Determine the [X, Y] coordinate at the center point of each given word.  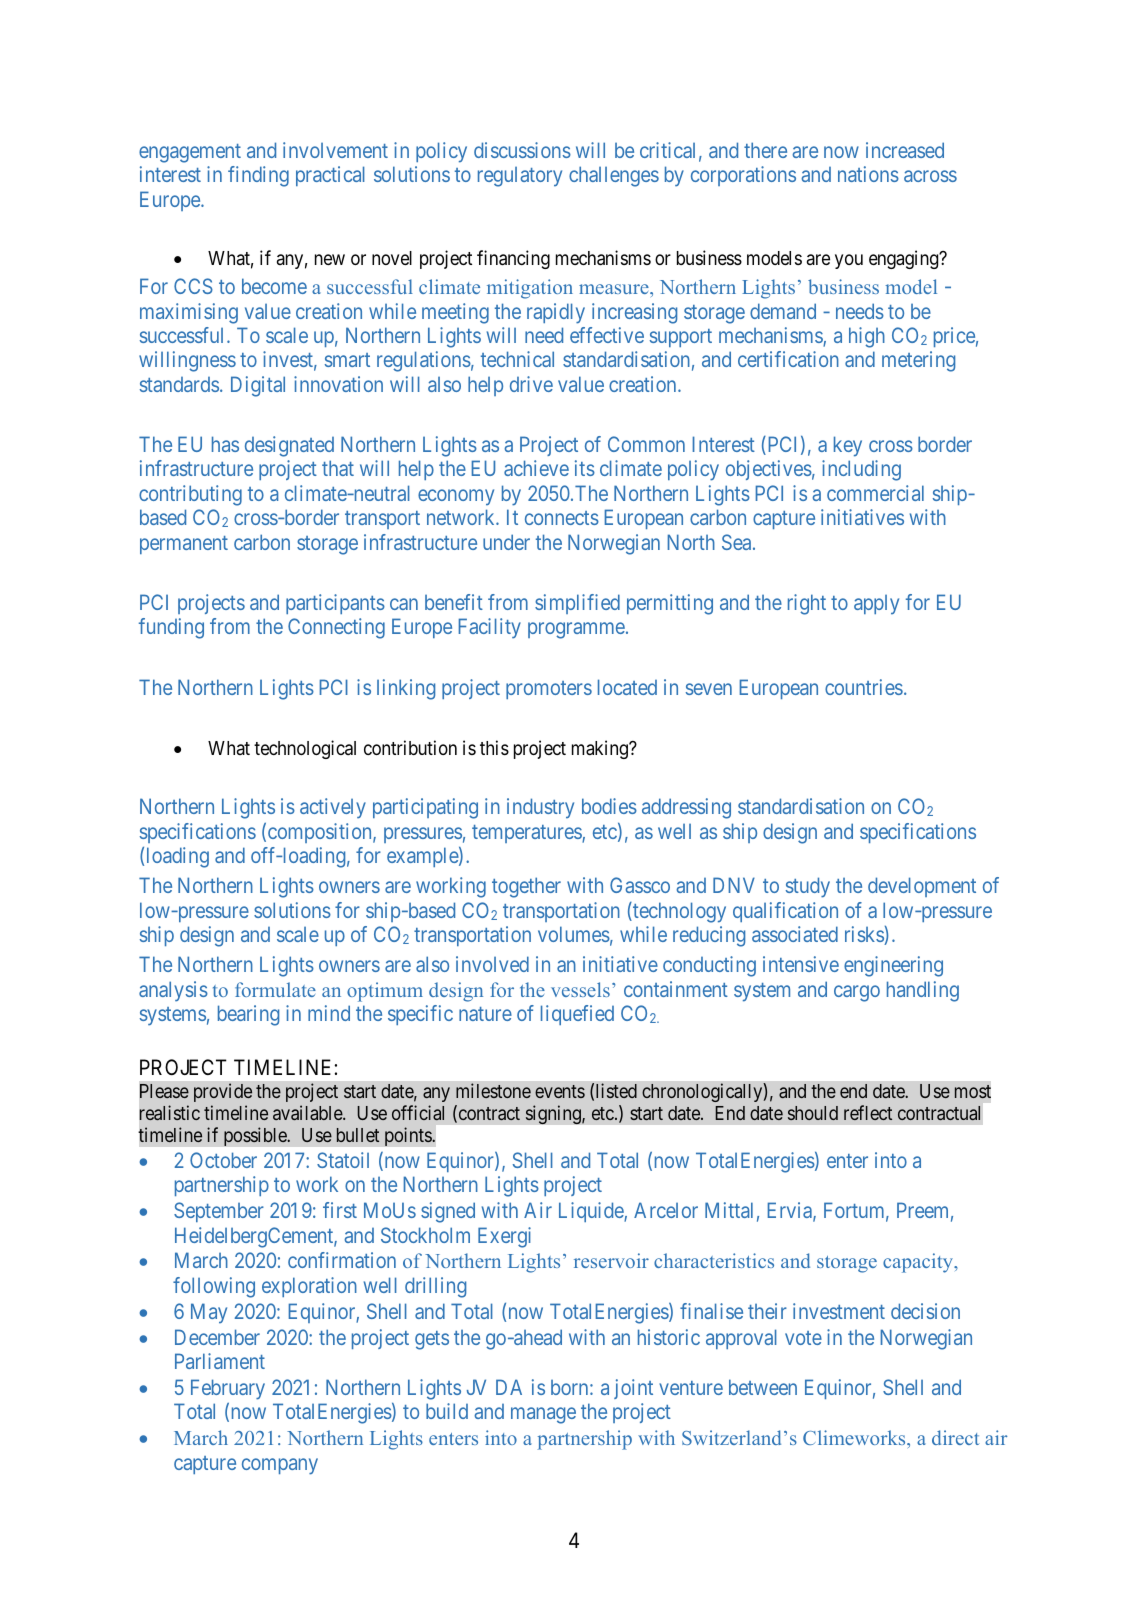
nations [868, 174]
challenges [614, 176]
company [280, 1466]
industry [540, 808]
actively [333, 808]
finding [258, 176]
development [922, 887]
